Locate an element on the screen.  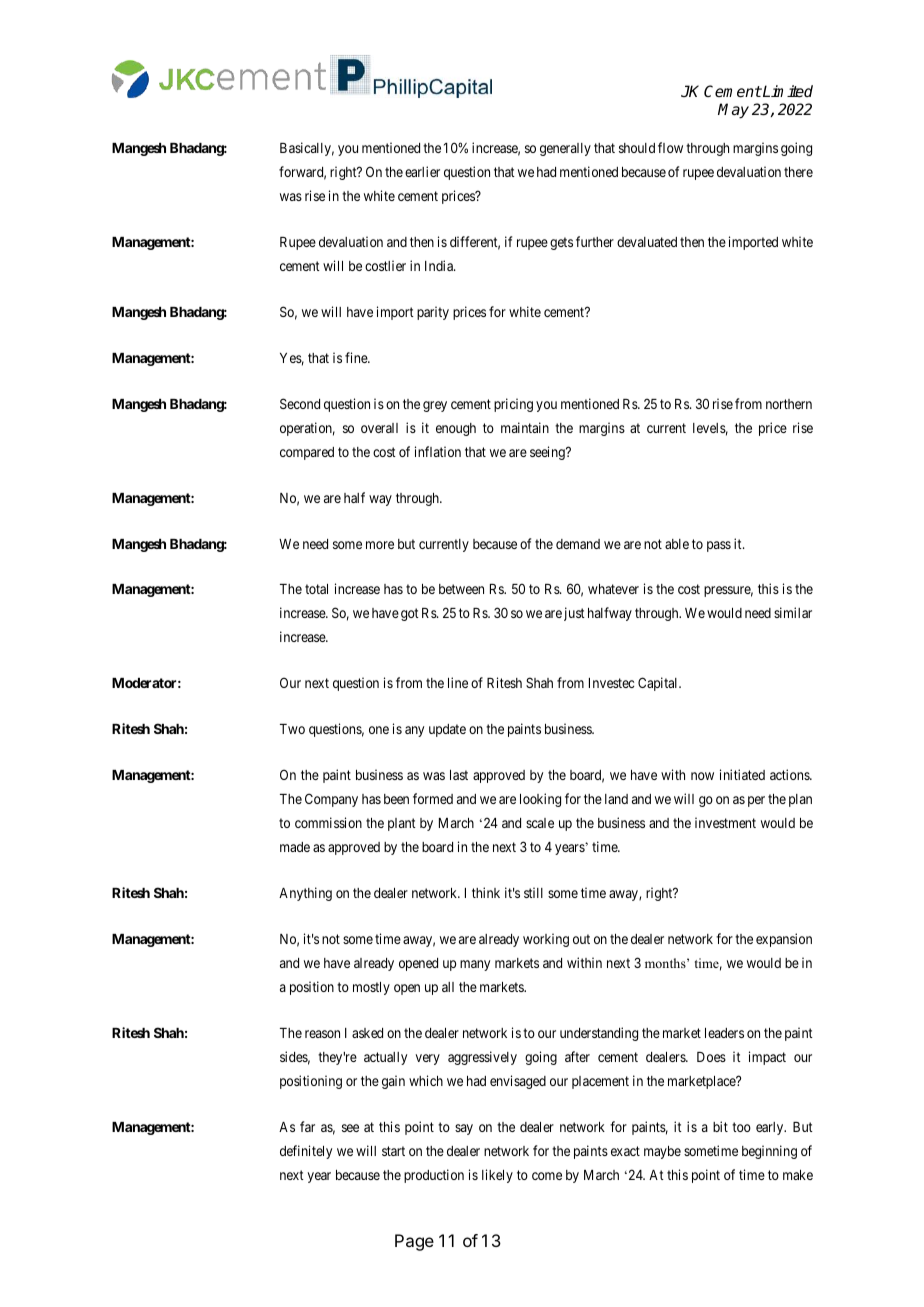
scale is located at coordinates (540, 823).
